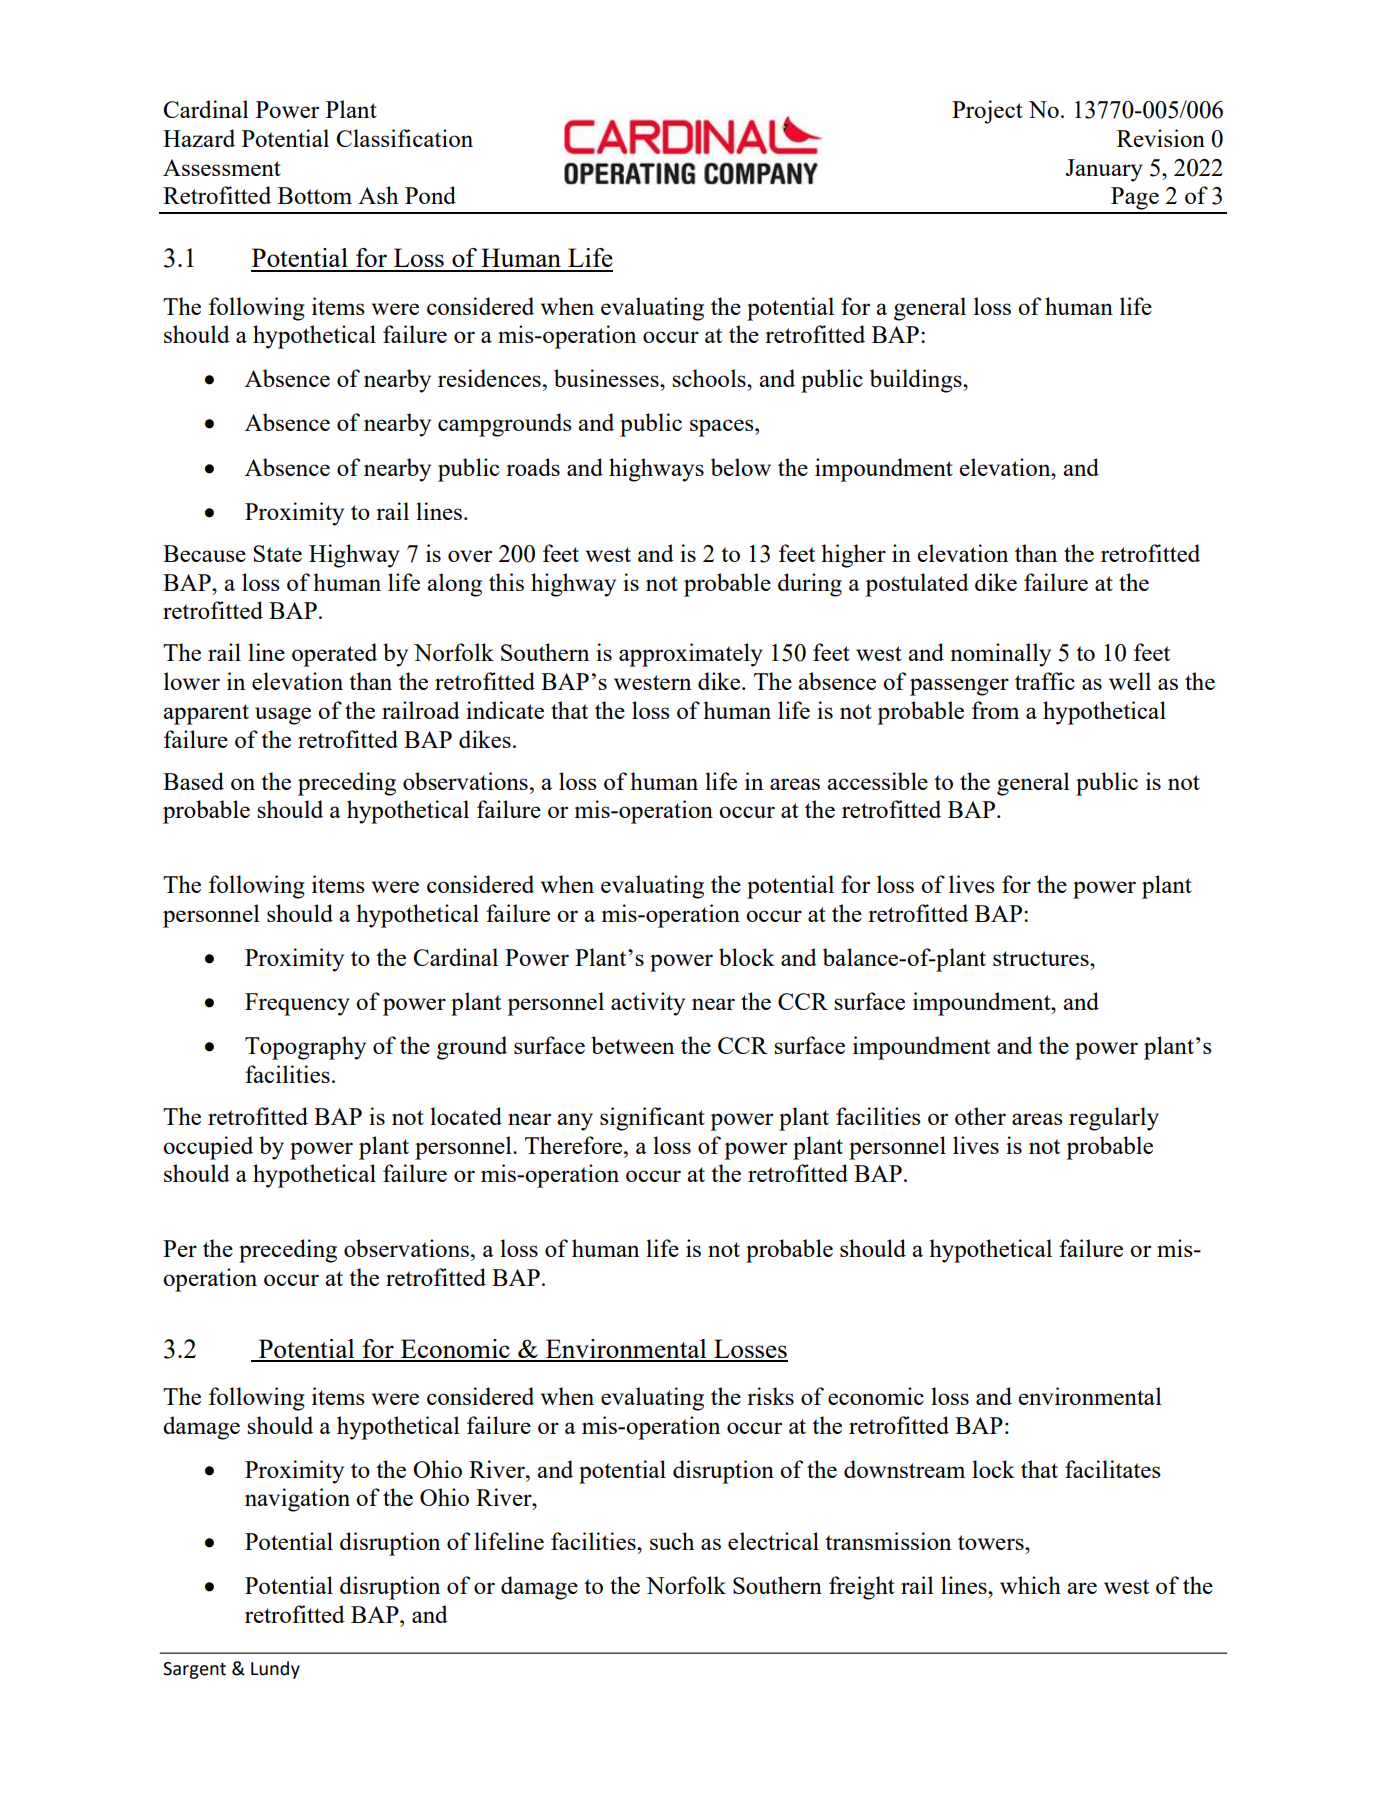 The image size is (1387, 1795). I want to click on structures, so click(1042, 958).
